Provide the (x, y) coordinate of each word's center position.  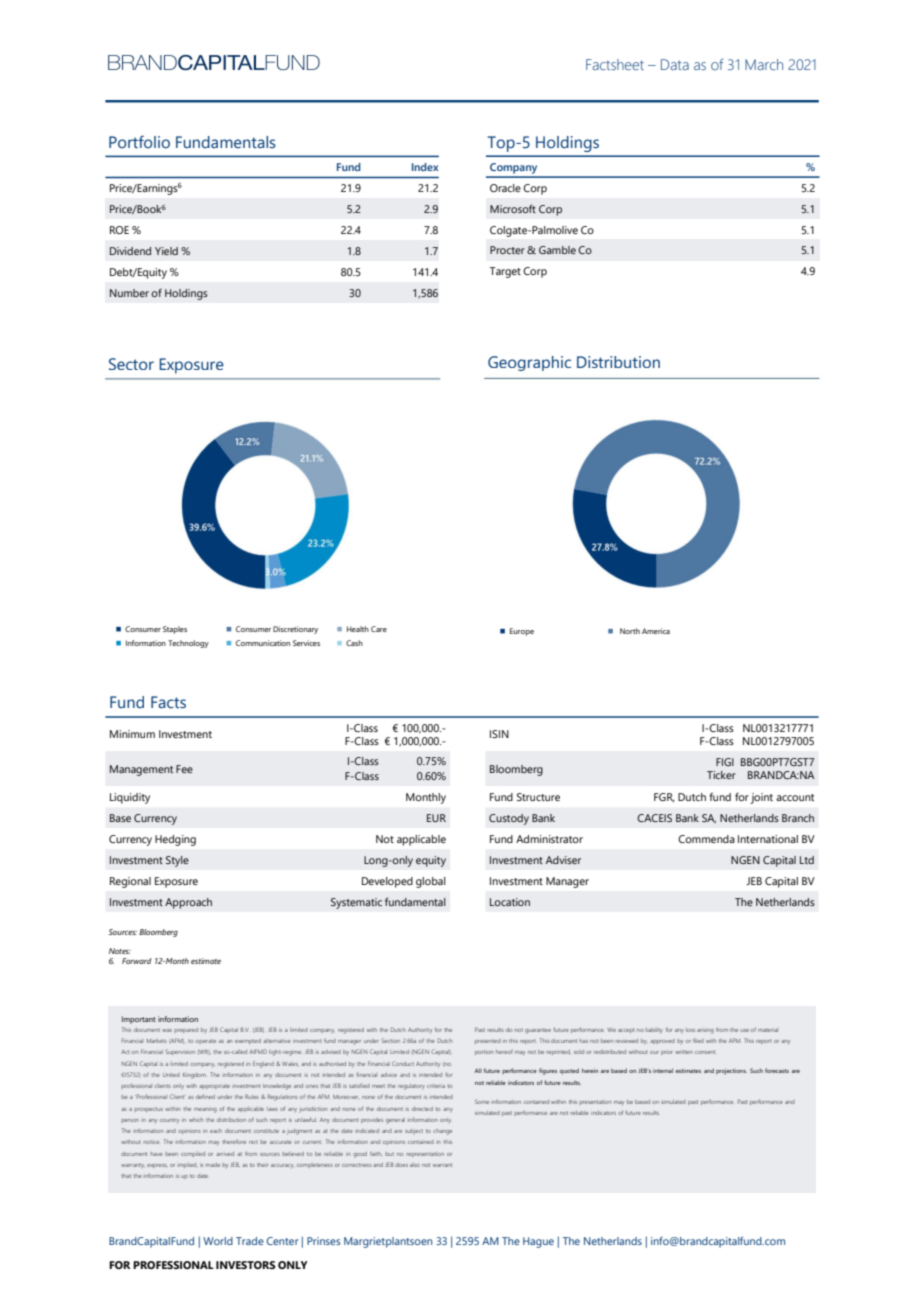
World (218, 1241)
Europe (522, 632)
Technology (188, 644)
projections (731, 1071)
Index (425, 167)
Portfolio (139, 142)
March (764, 64)
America (656, 631)
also (415, 1165)
